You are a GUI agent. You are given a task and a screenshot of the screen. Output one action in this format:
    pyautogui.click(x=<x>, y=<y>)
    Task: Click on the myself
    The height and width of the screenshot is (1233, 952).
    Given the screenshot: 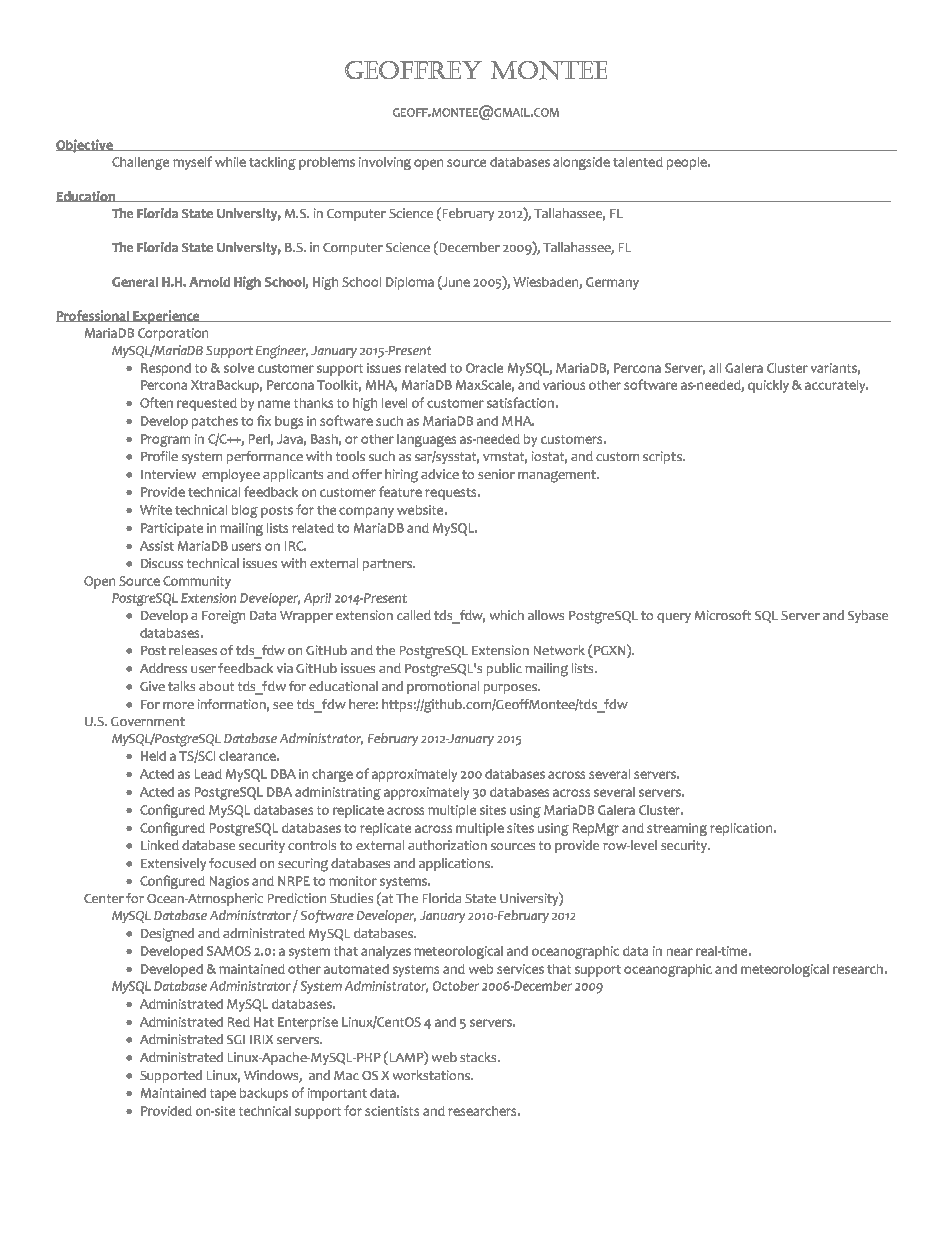 What is the action you would take?
    pyautogui.click(x=192, y=163)
